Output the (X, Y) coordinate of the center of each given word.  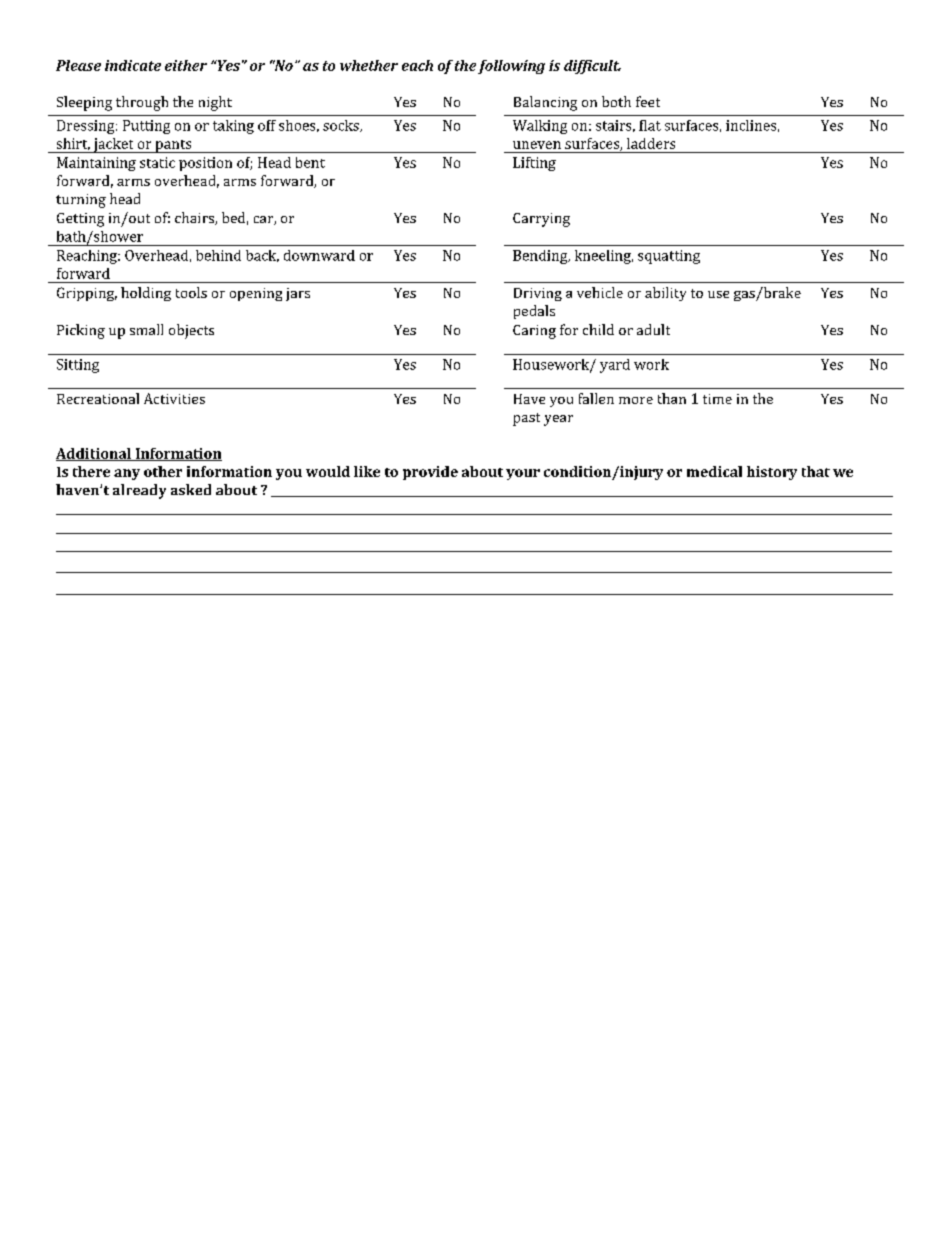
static (157, 162)
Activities (174, 398)
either (186, 65)
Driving (538, 294)
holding (146, 294)
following (511, 67)
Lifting (534, 164)
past (526, 419)
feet (648, 101)
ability (665, 294)
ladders (651, 143)
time (717, 399)
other (163, 471)
